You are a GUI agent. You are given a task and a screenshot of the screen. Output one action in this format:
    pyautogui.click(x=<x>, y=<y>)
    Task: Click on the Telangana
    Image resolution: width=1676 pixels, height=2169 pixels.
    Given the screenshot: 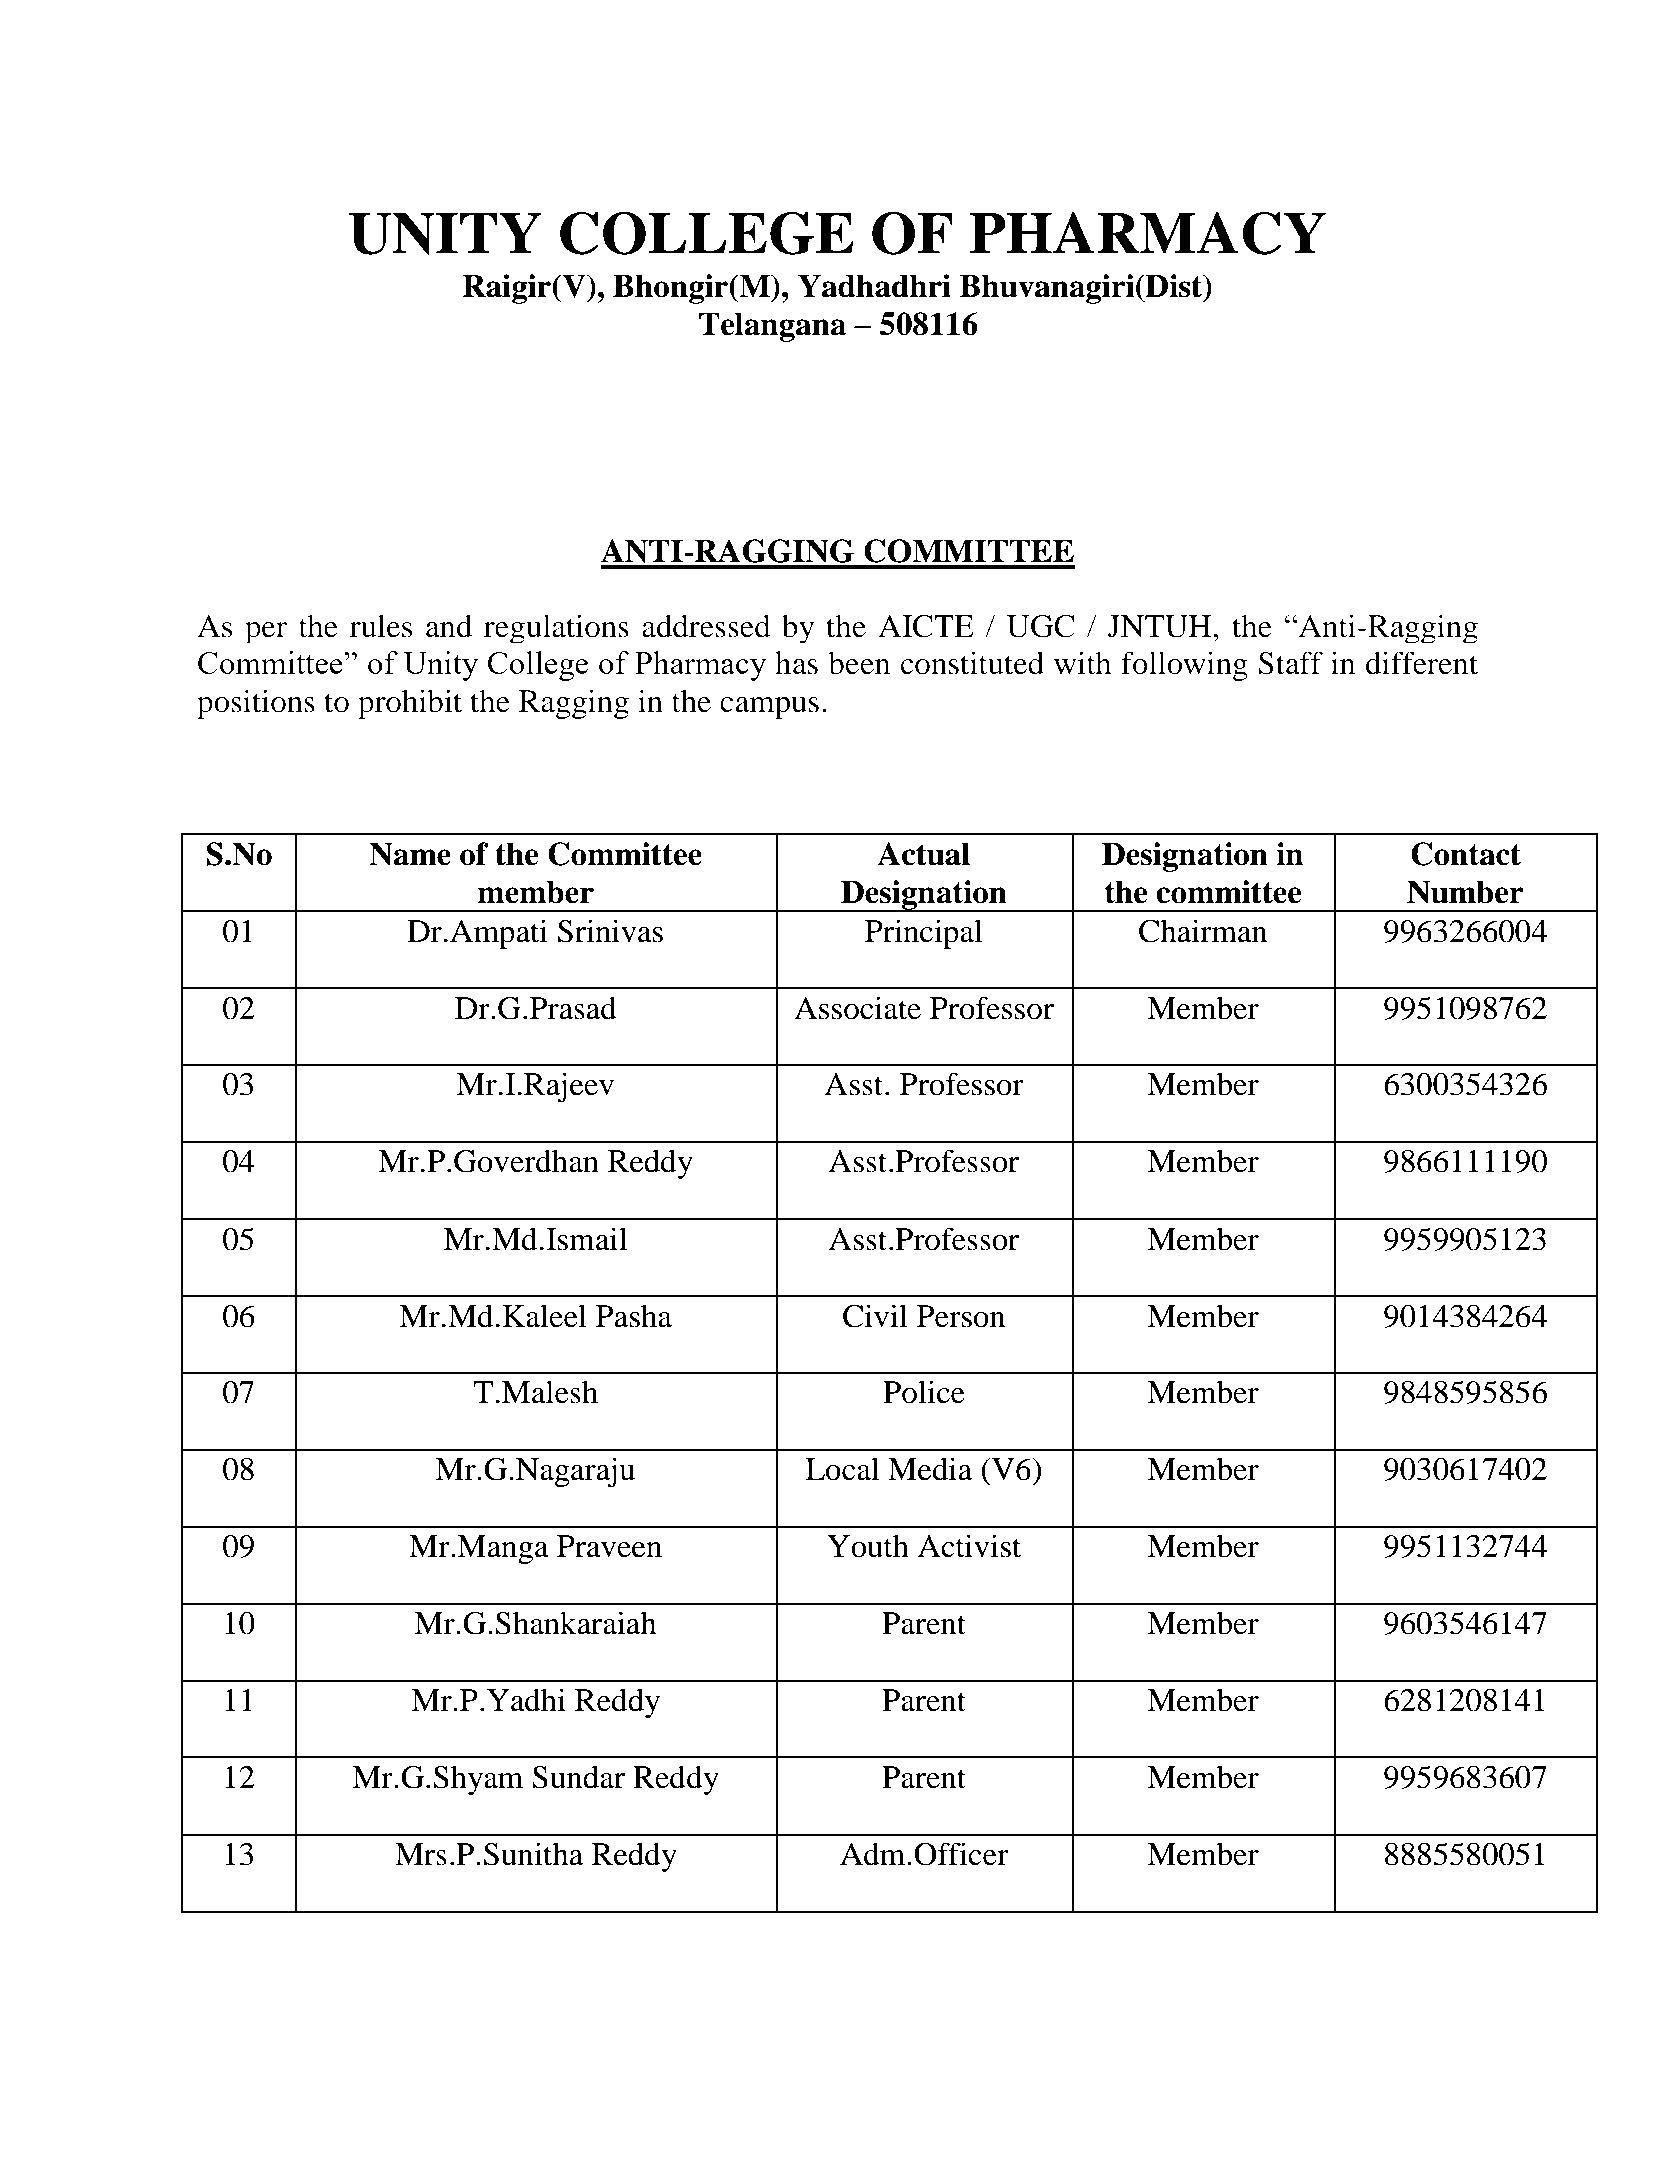 What is the action you would take?
    pyautogui.click(x=772, y=327)
